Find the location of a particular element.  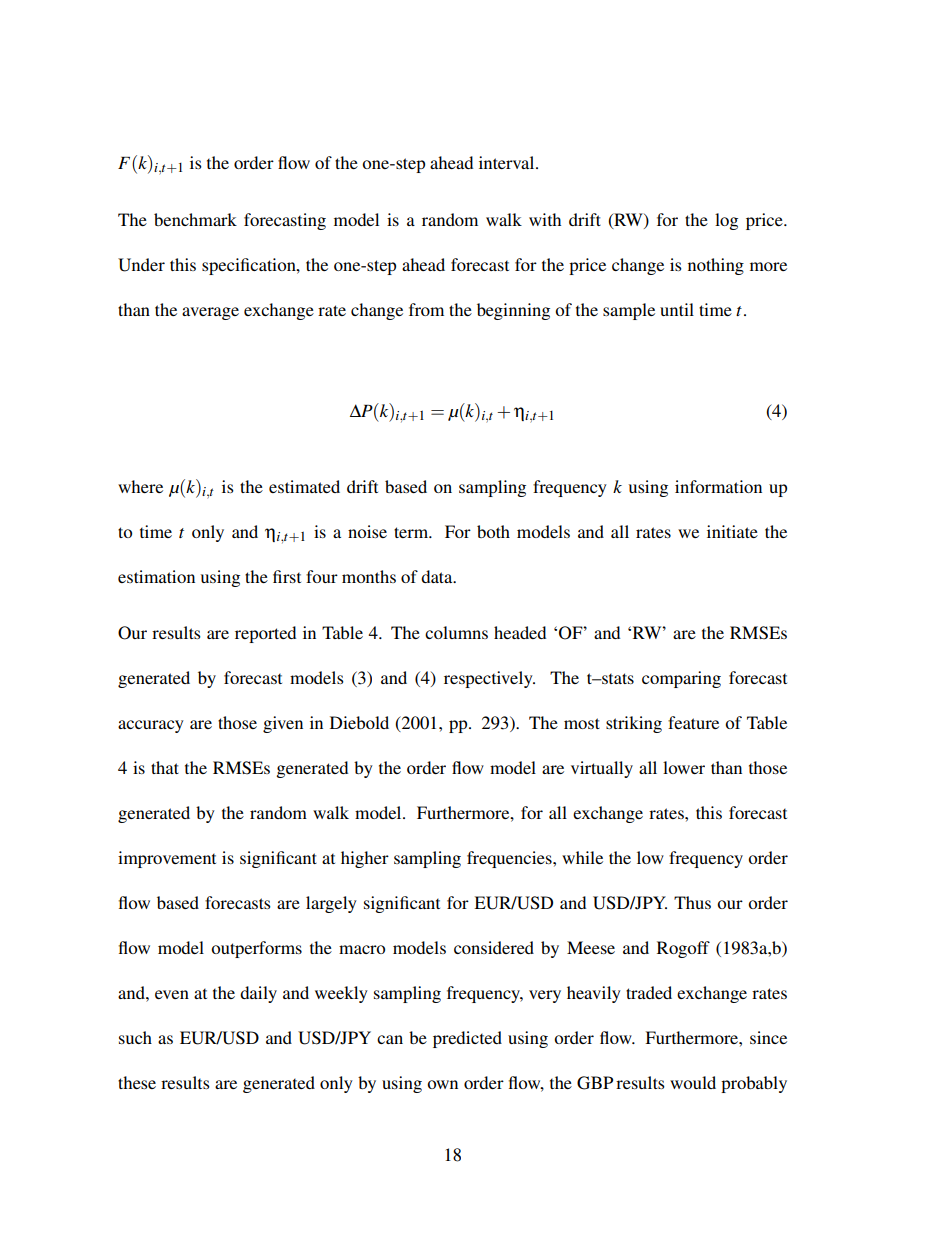

term is located at coordinates (412, 532).
